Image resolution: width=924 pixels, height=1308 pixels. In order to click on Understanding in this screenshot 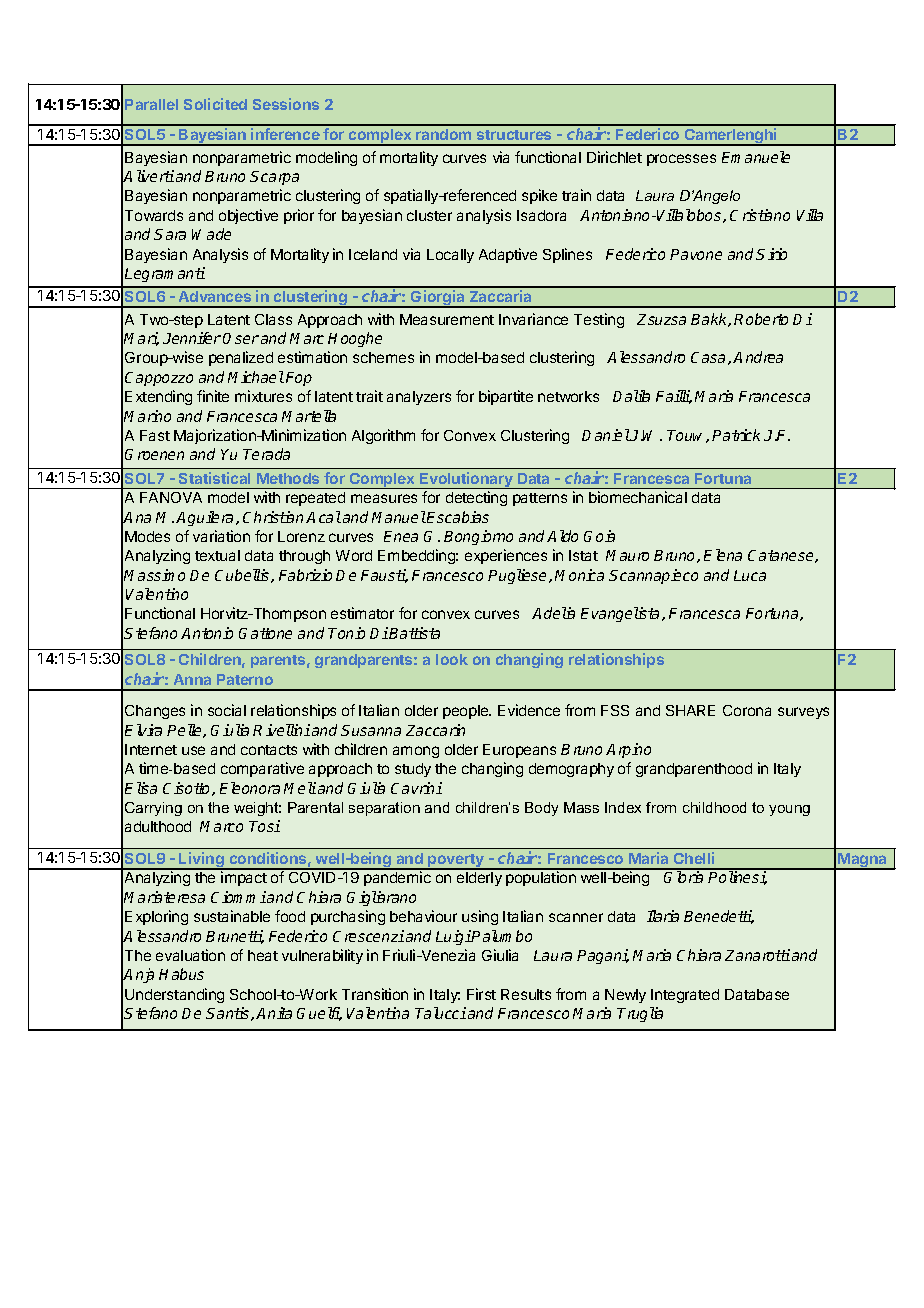, I will do `click(174, 995)`.
